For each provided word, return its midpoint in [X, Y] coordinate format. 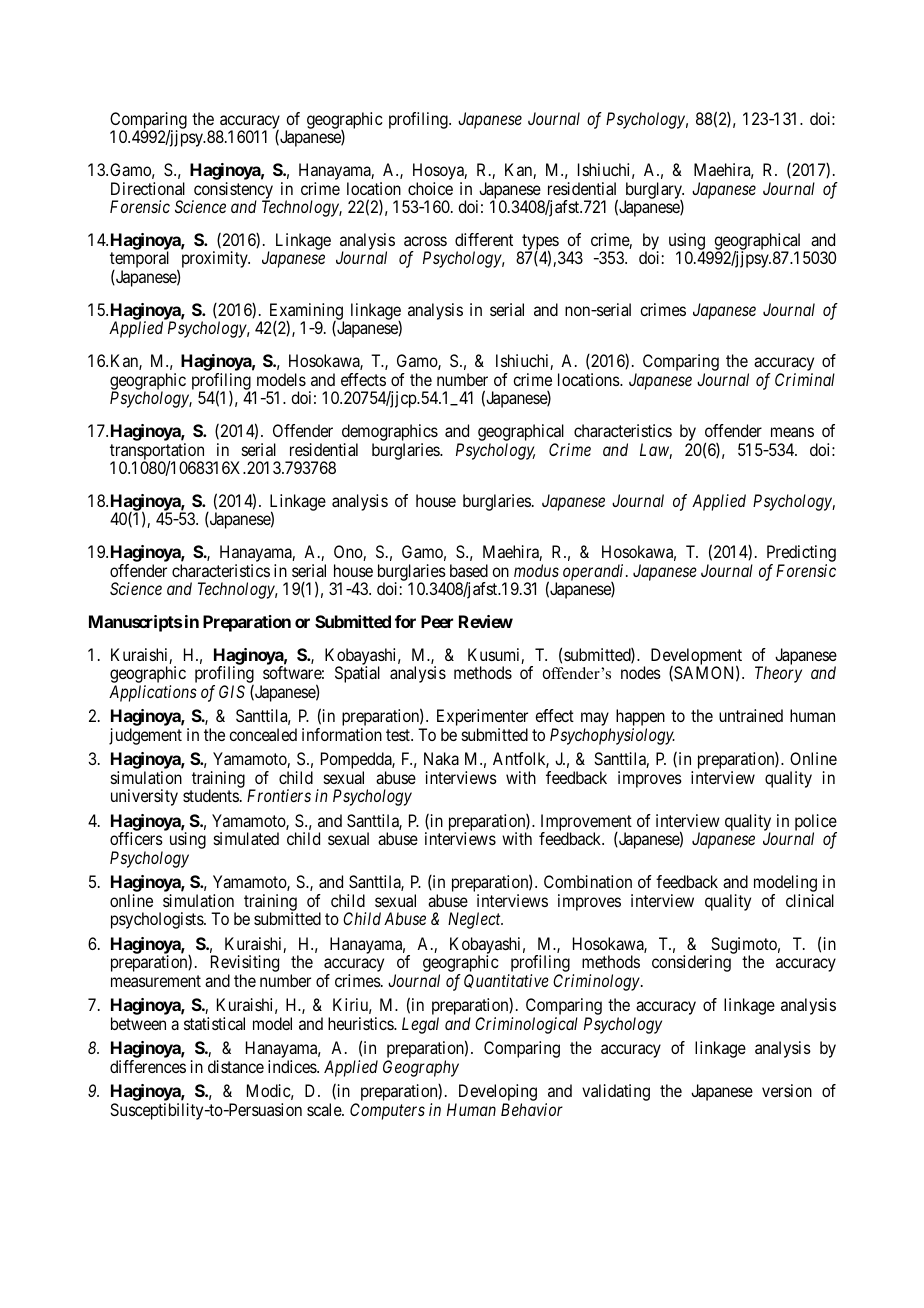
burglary [654, 191]
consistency [232, 191]
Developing [496, 1094]
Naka [441, 758]
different [484, 239]
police [816, 823]
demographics [390, 434]
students [211, 795]
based [469, 570]
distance [236, 1066]
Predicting [801, 555]
